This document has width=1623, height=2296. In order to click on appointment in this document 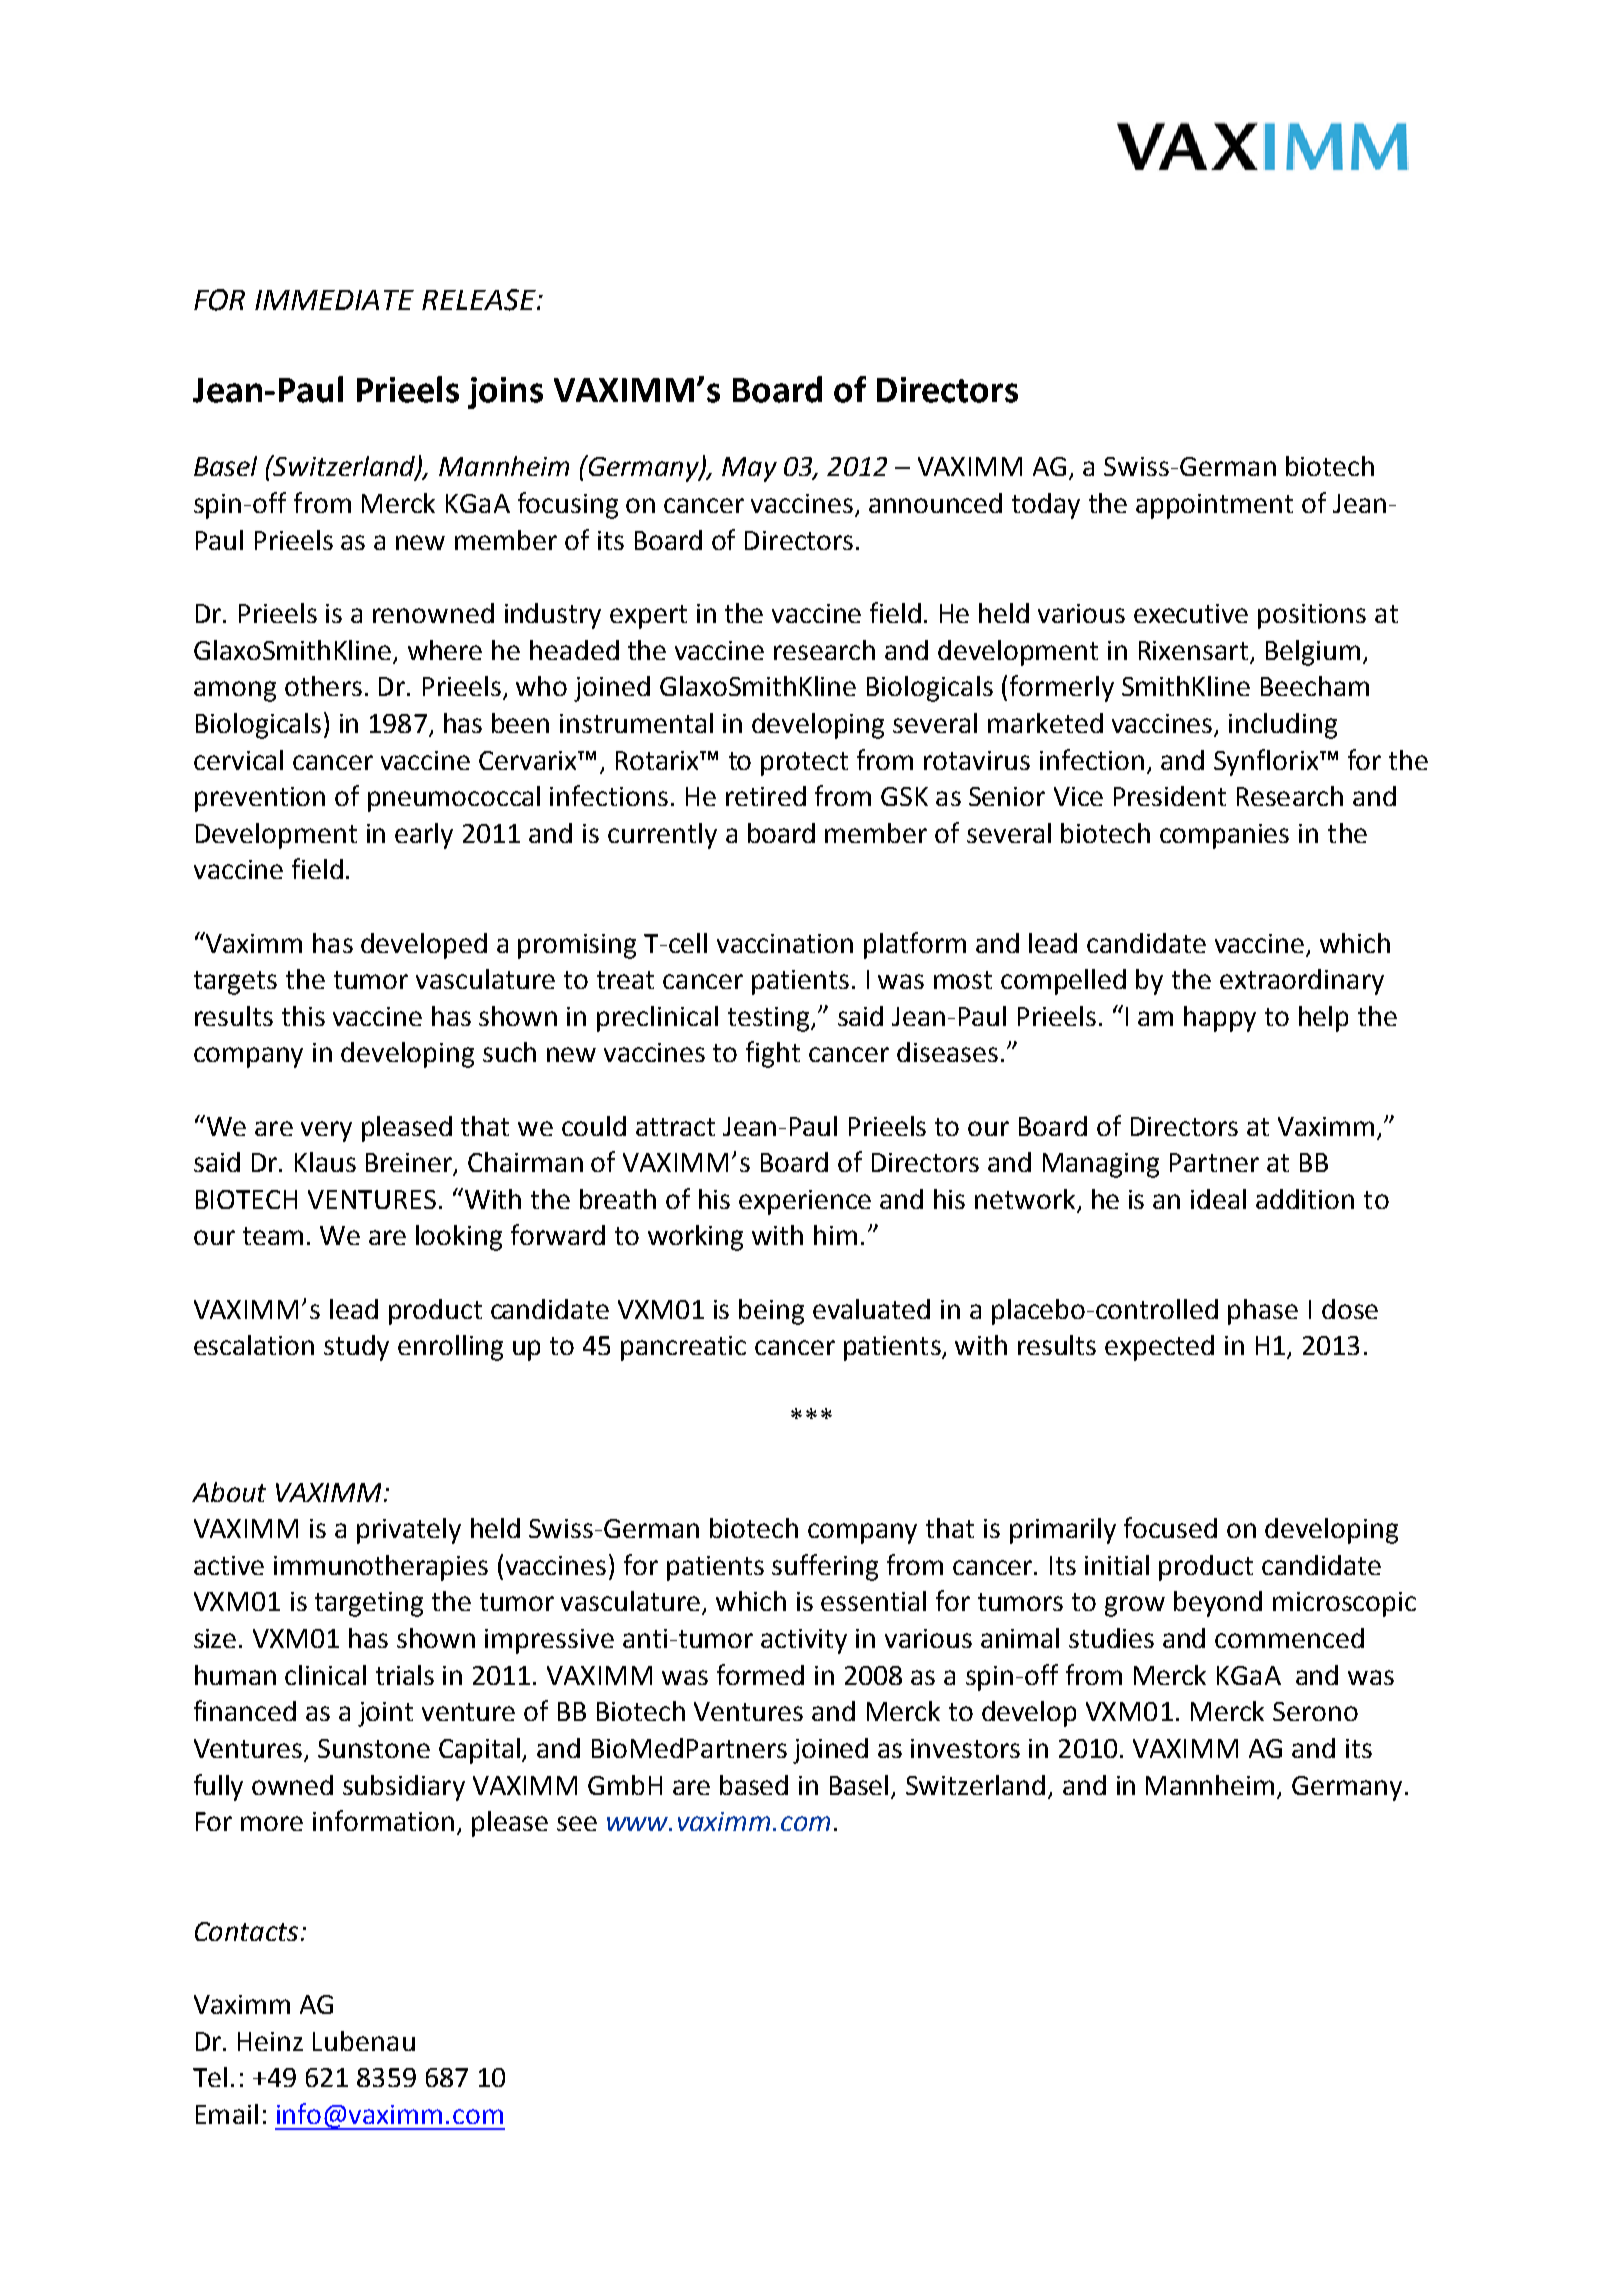, I will do `click(1214, 506)`.
